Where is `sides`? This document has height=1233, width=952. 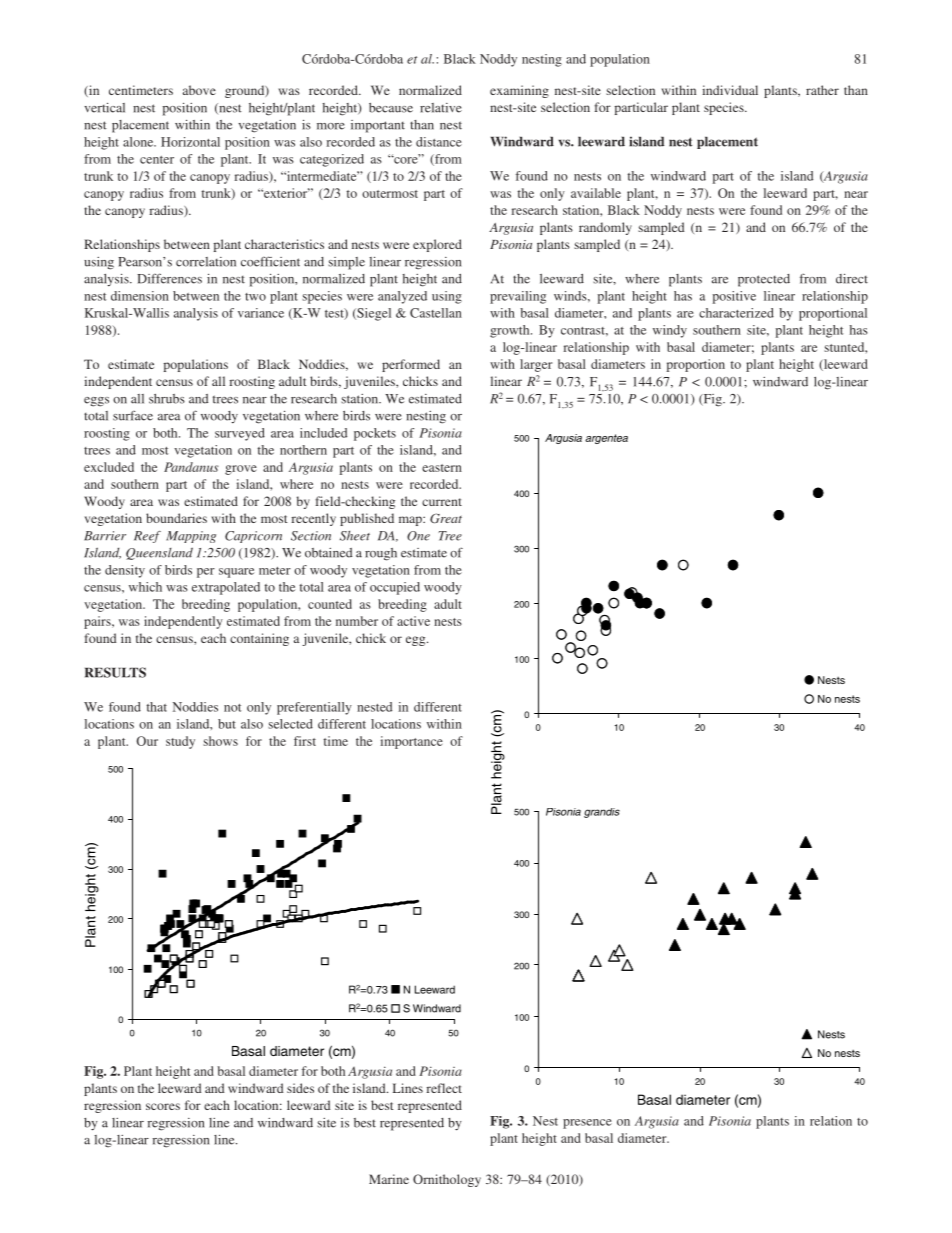 sides is located at coordinates (300, 1088).
